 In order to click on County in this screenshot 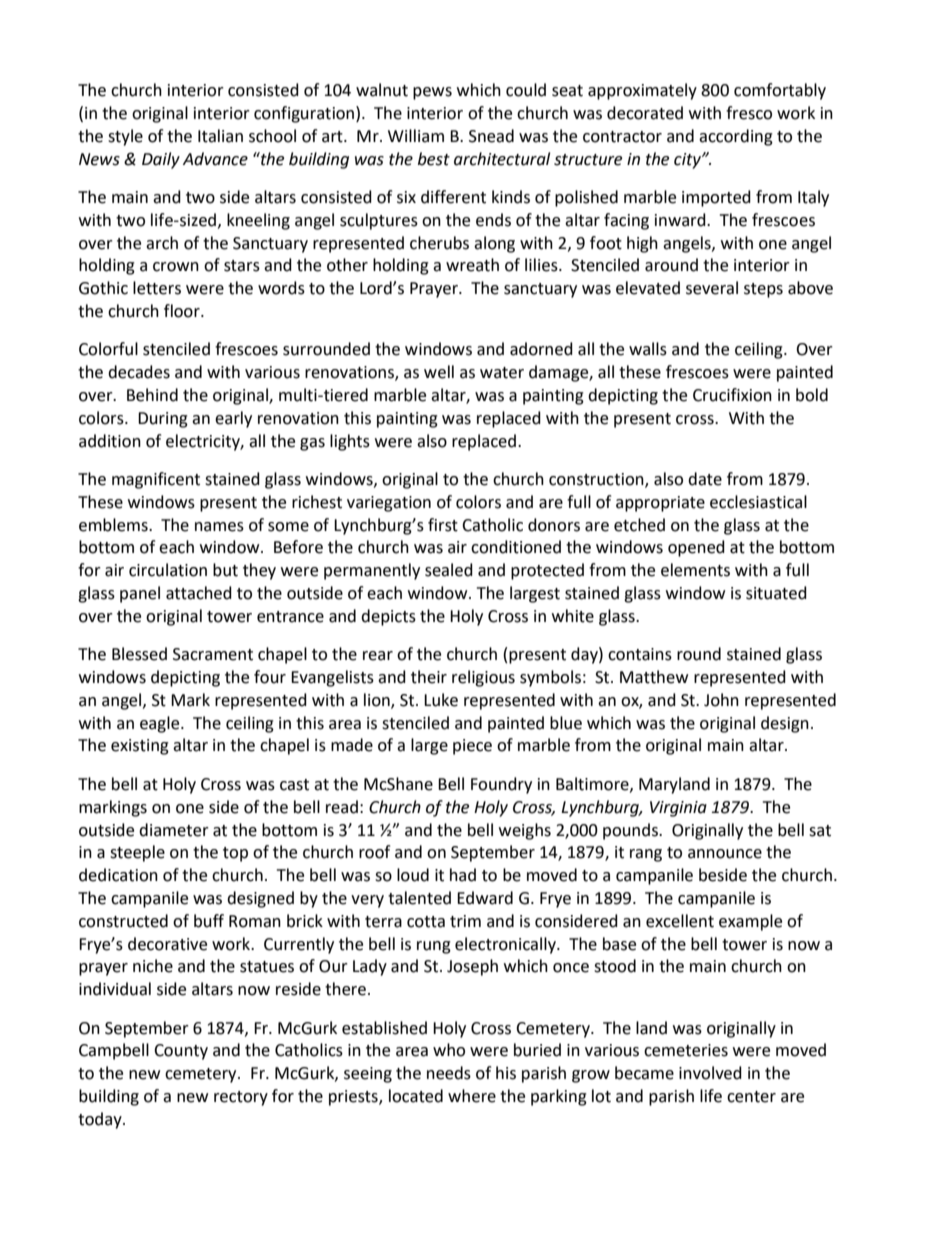, I will do `click(181, 1052)`.
